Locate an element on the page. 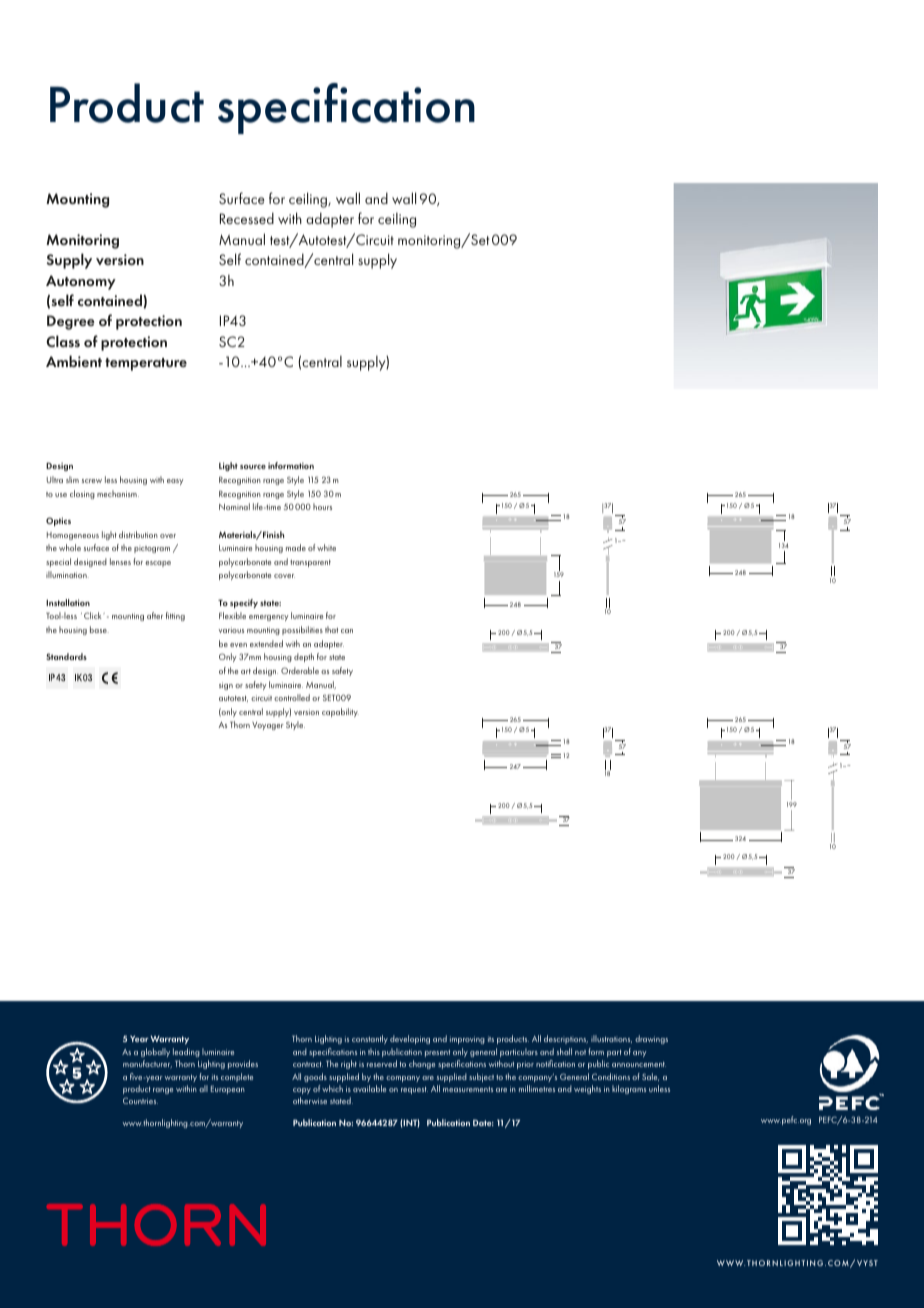 Image resolution: width=924 pixels, height=1308 pixels. capability is located at coordinates (340, 712).
